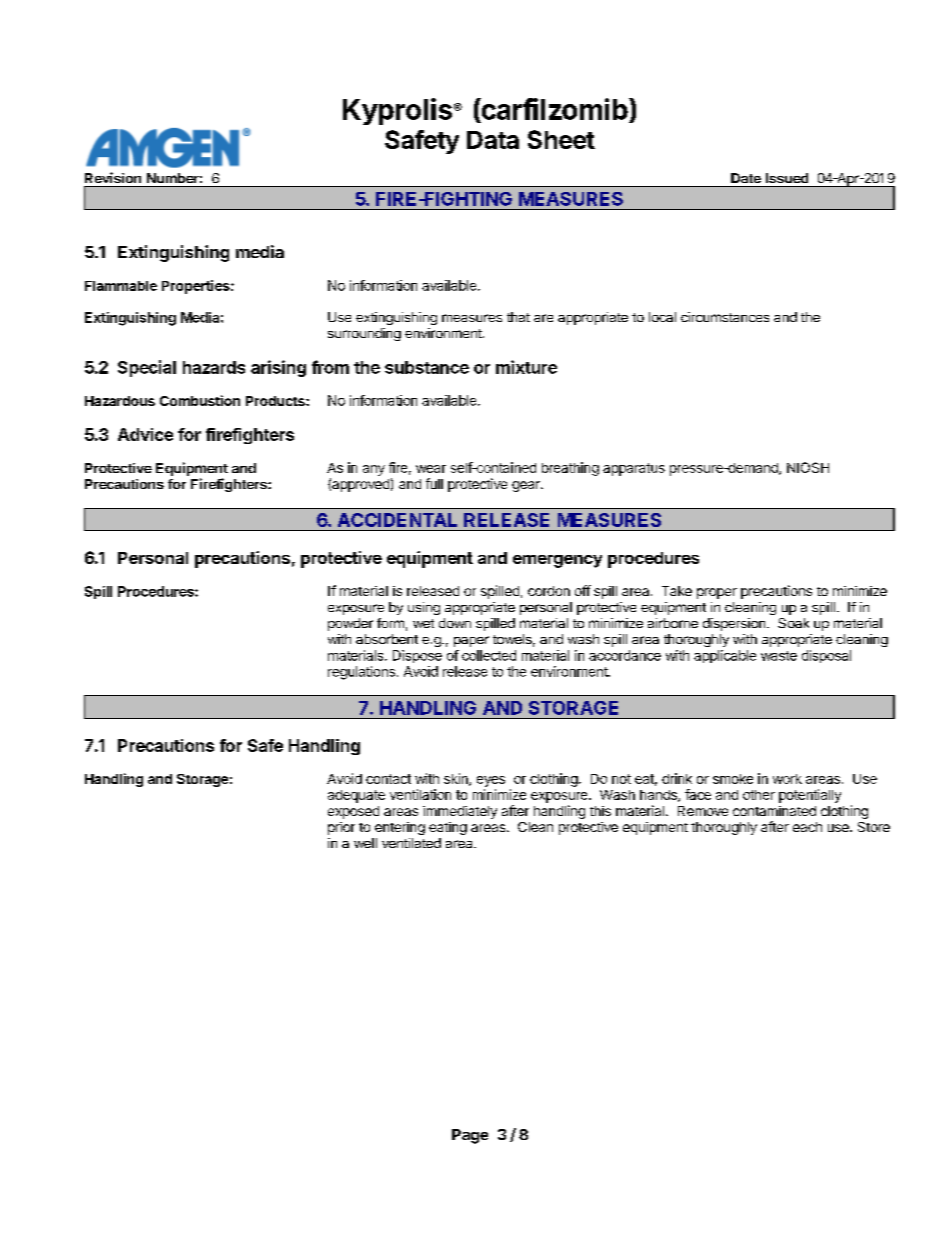 Image resolution: width=952 pixels, height=1233 pixels. I want to click on paper, so click(471, 641).
